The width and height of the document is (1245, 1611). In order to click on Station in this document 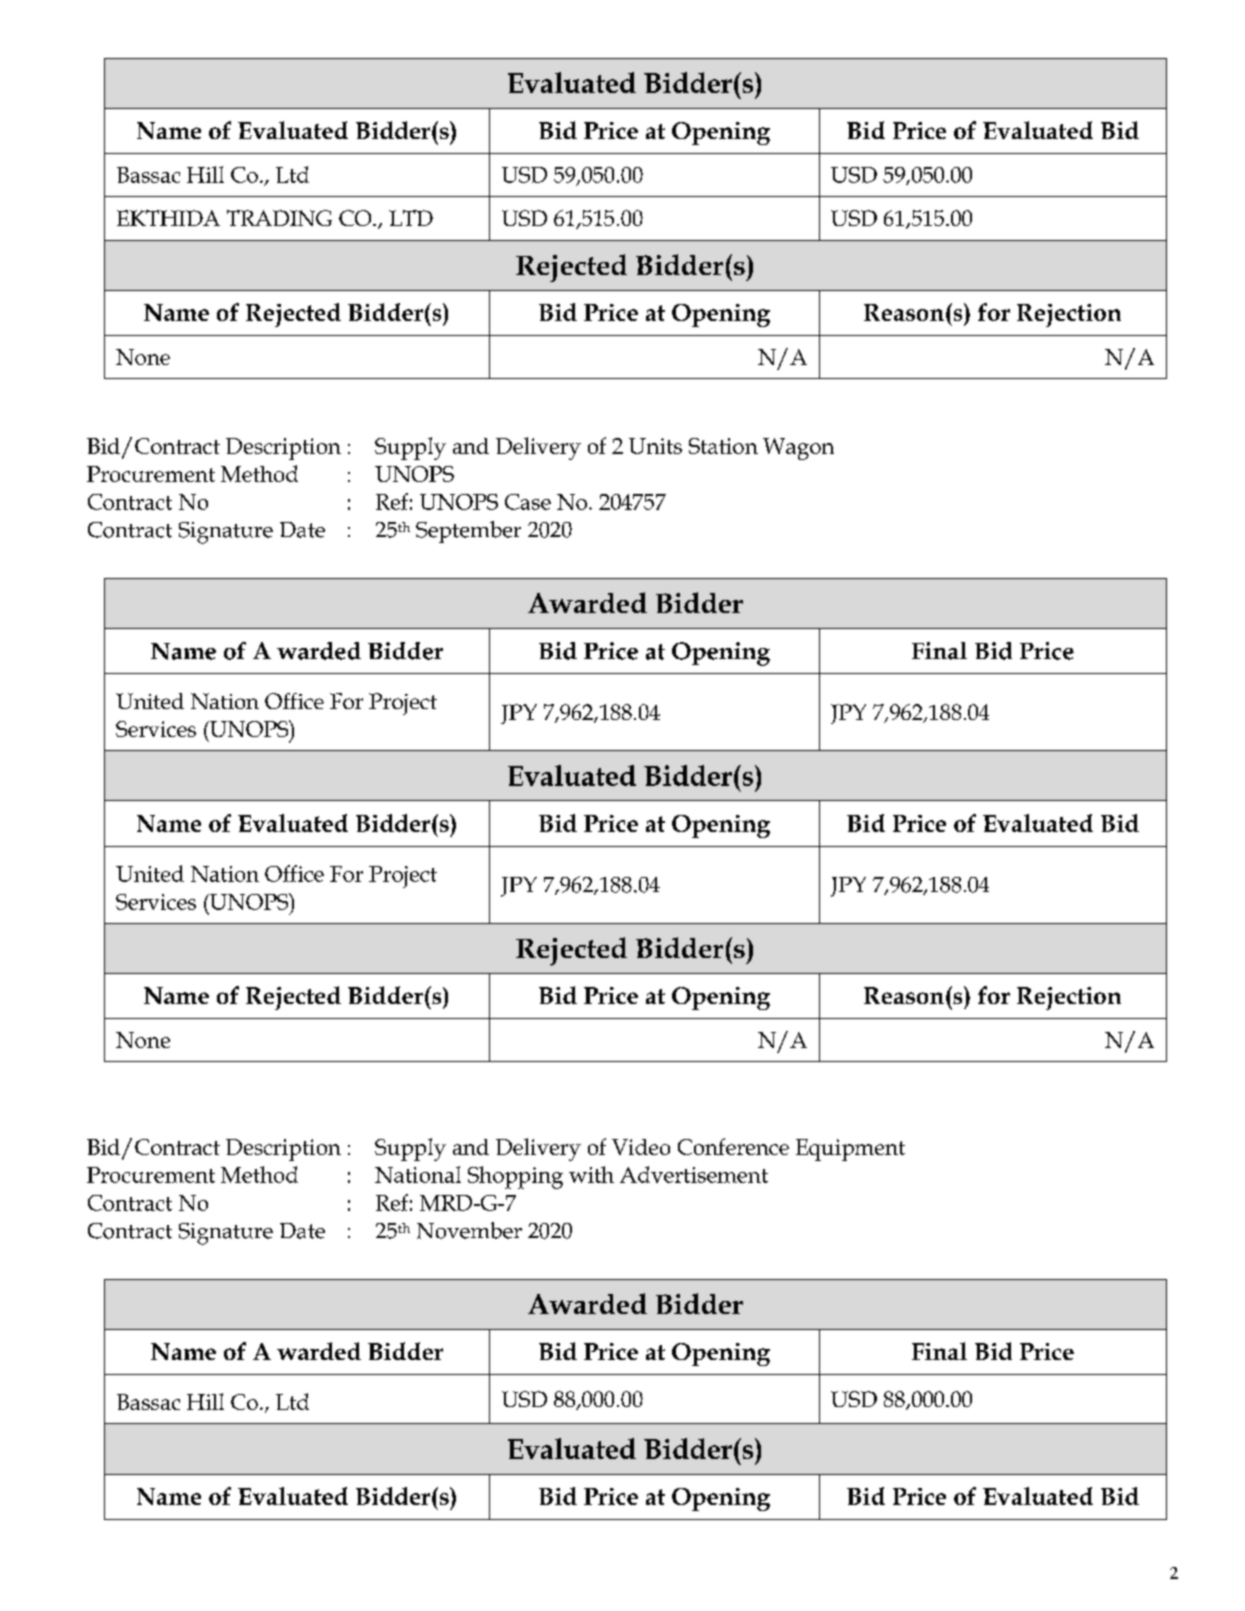, I will do `click(723, 446)`.
